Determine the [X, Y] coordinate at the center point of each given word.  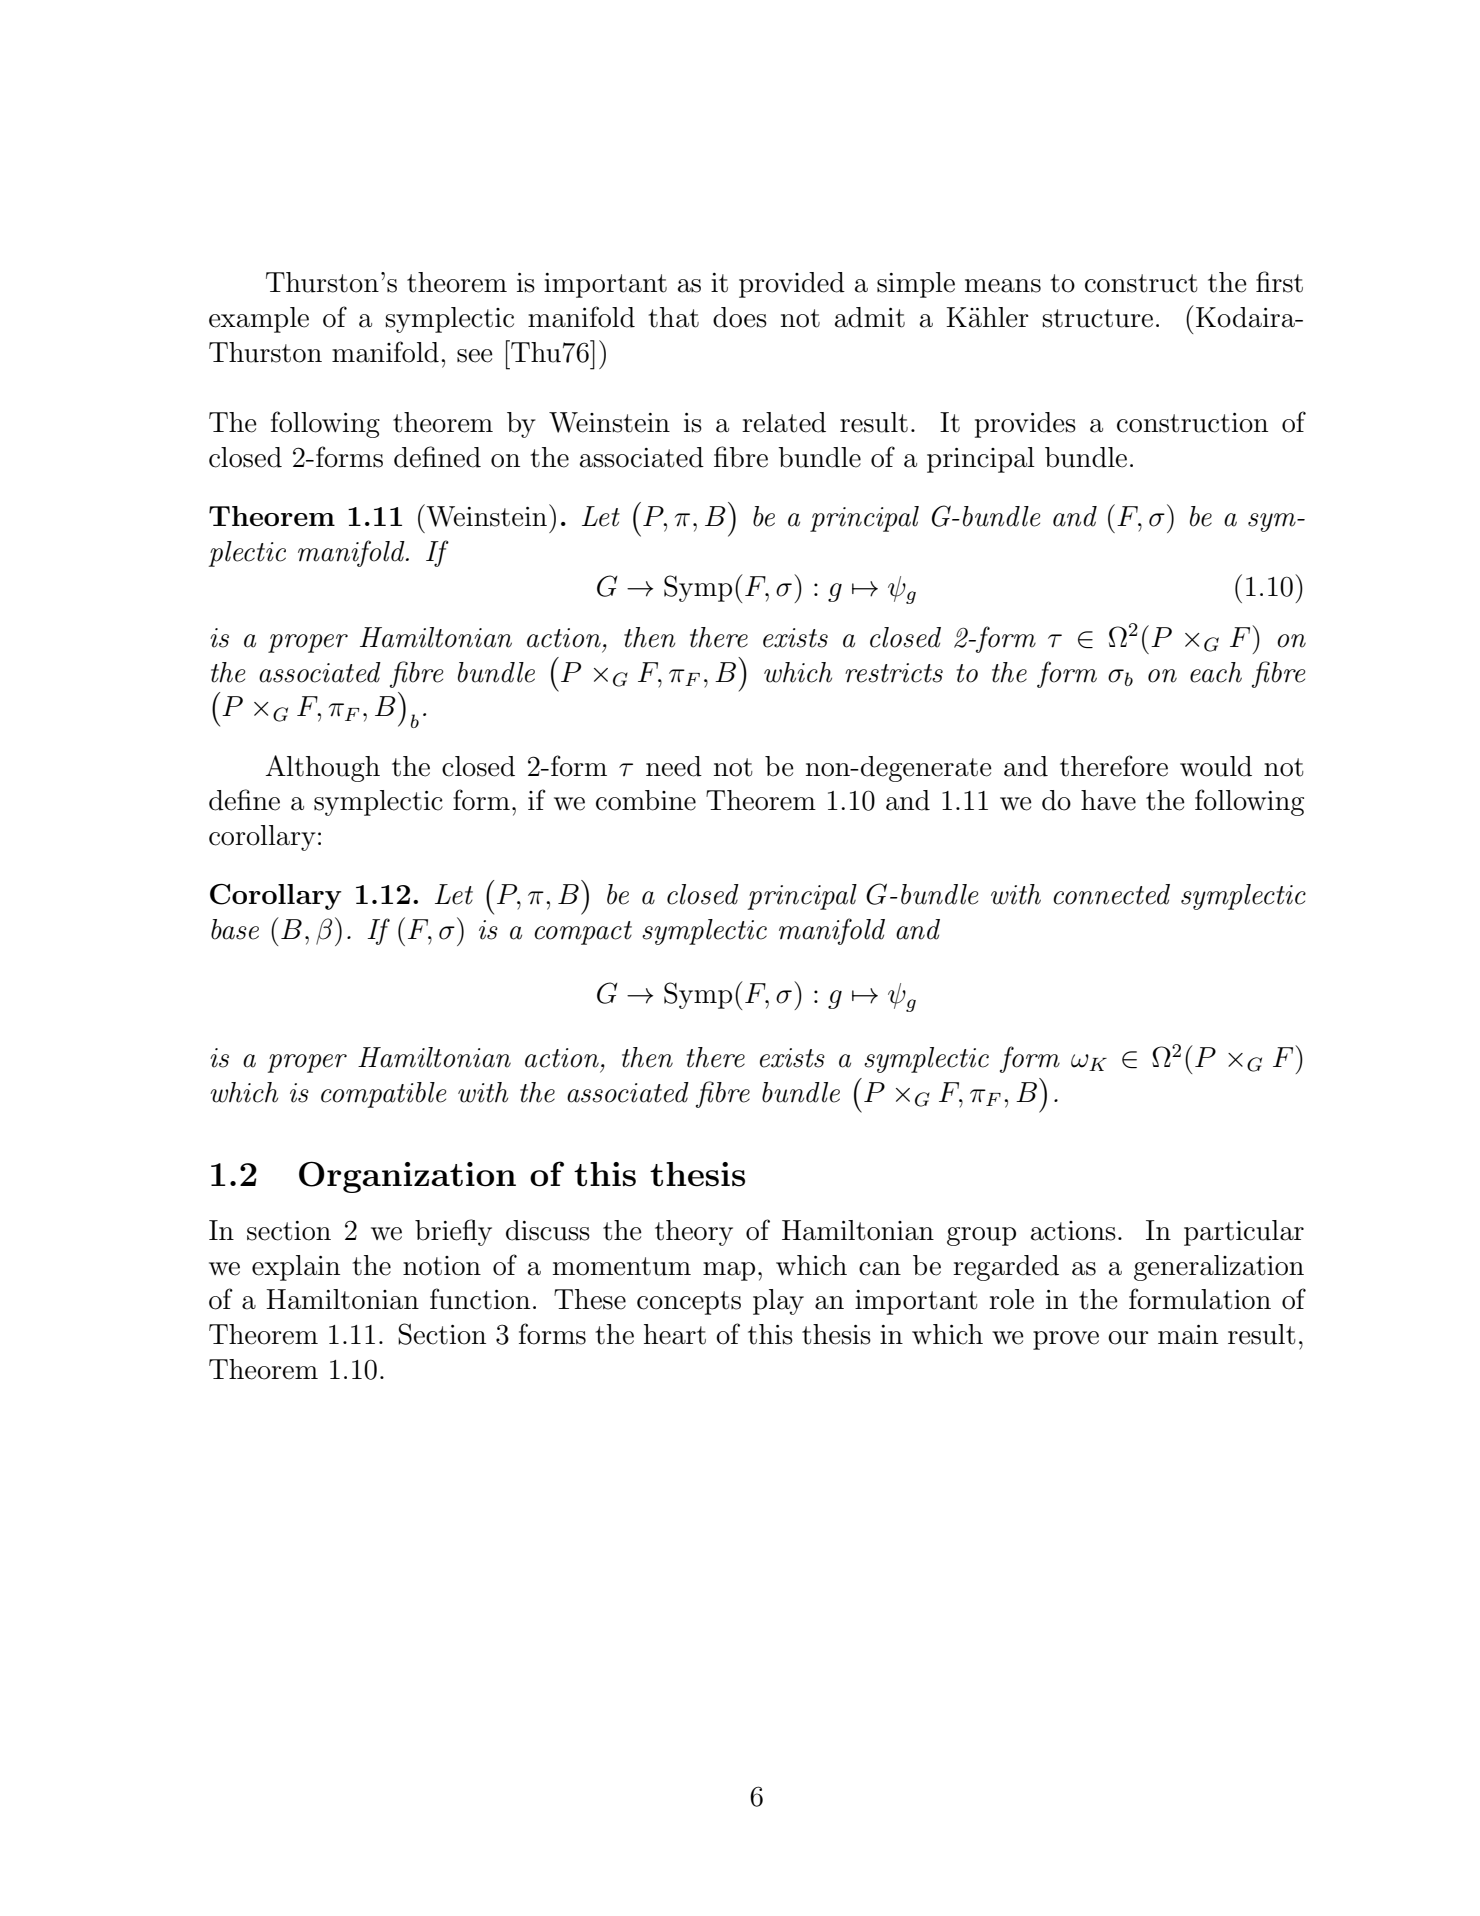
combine [646, 800]
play [778, 1302]
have [1108, 800]
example [259, 320]
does [740, 317]
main [1188, 1335]
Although [322, 768]
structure [1098, 318]
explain [296, 1268]
